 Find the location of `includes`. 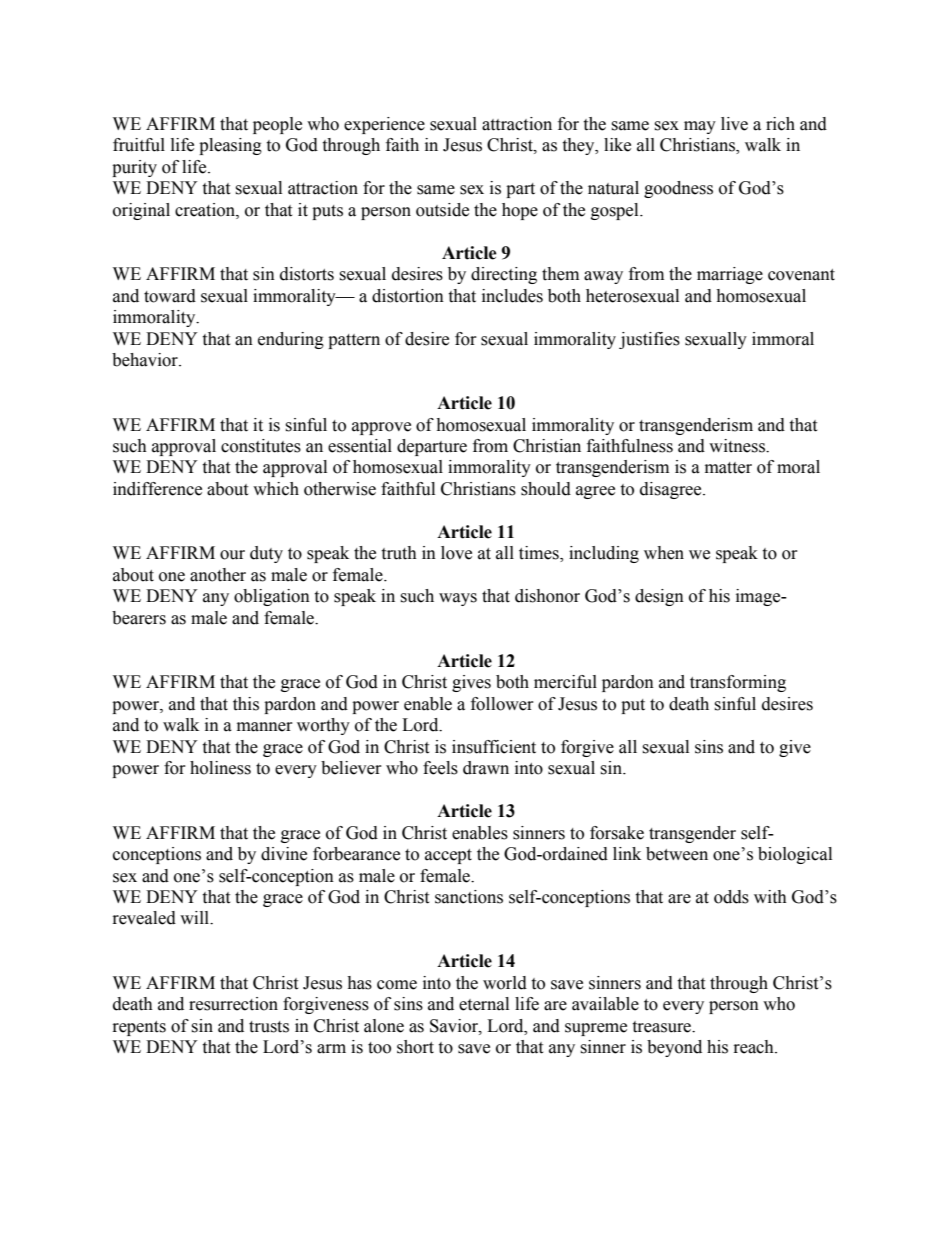

includes is located at coordinates (512, 296).
